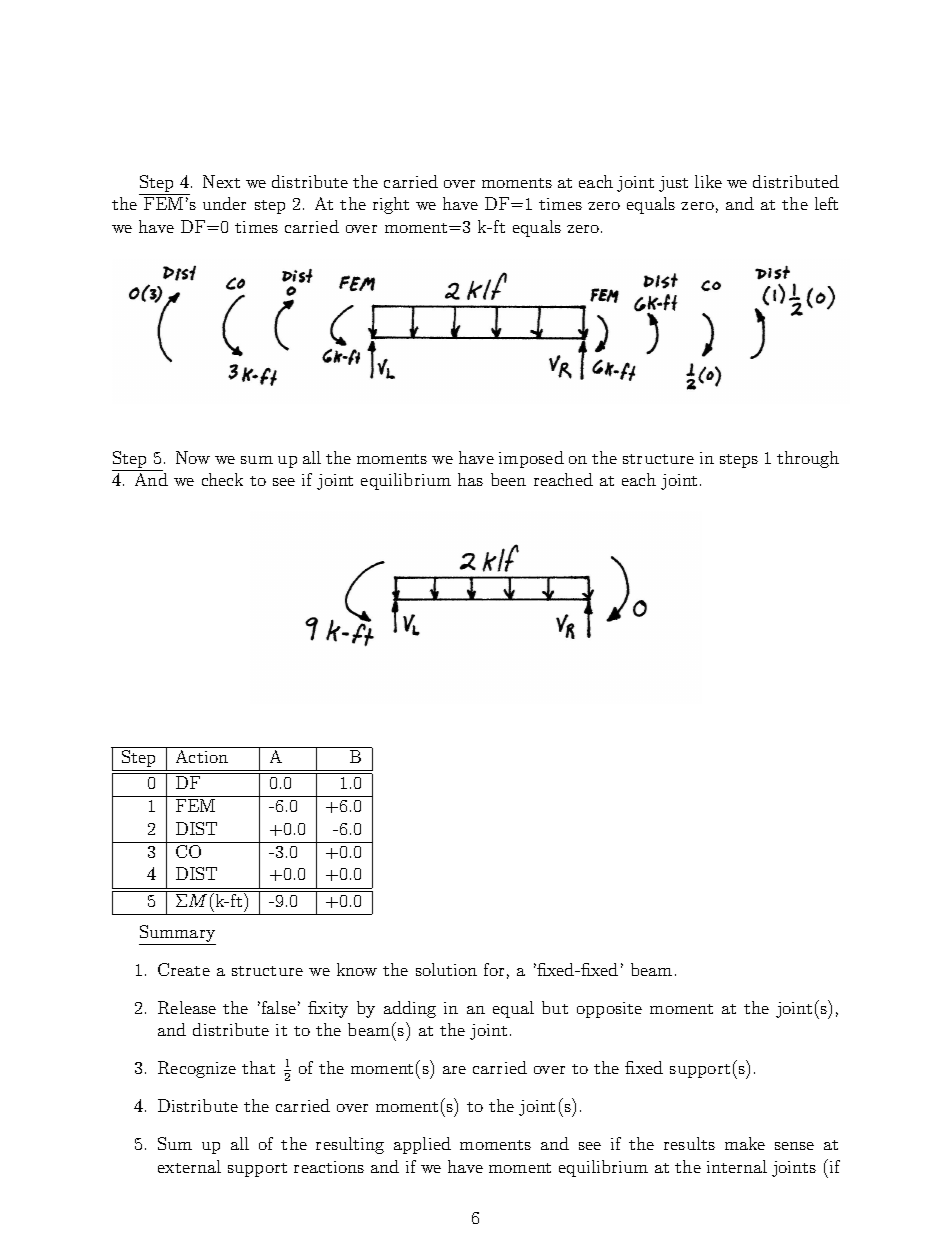 The image size is (952, 1233). I want to click on external, so click(189, 1166).
